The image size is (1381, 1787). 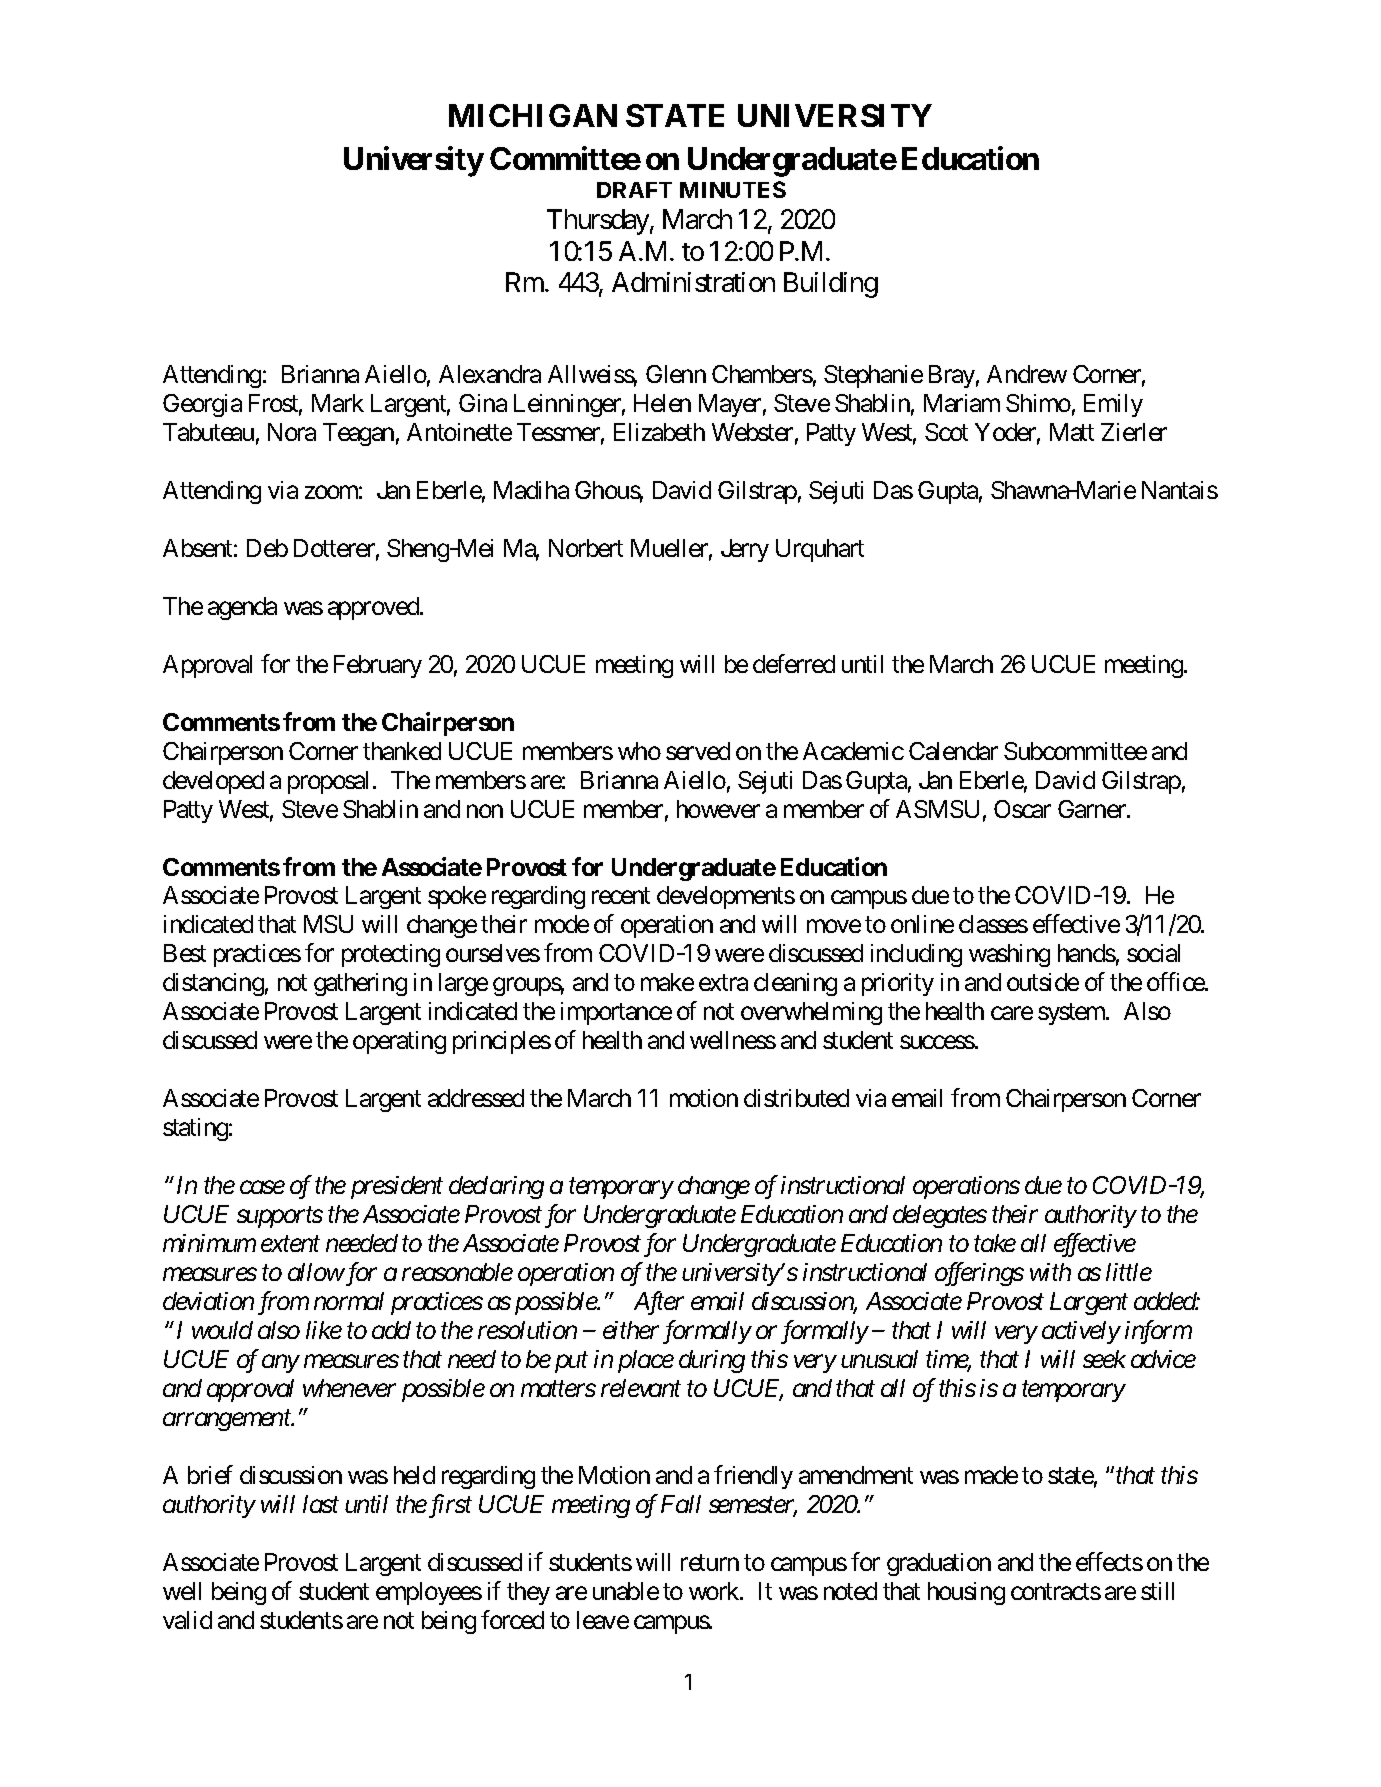 What do you see at coordinates (292, 432) in the screenshot?
I see `Nora` at bounding box center [292, 432].
